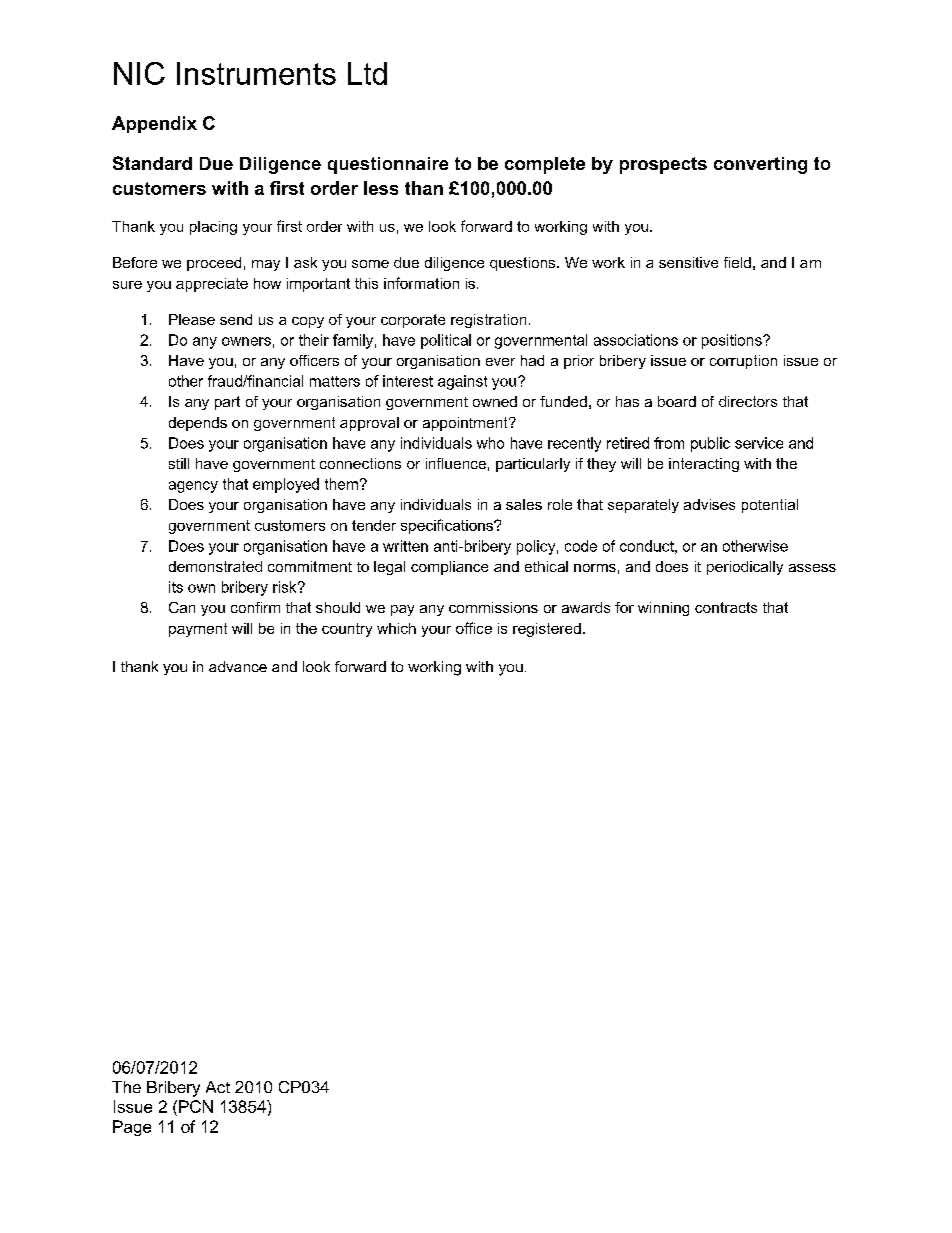  I want to click on registered, so click(547, 630).
